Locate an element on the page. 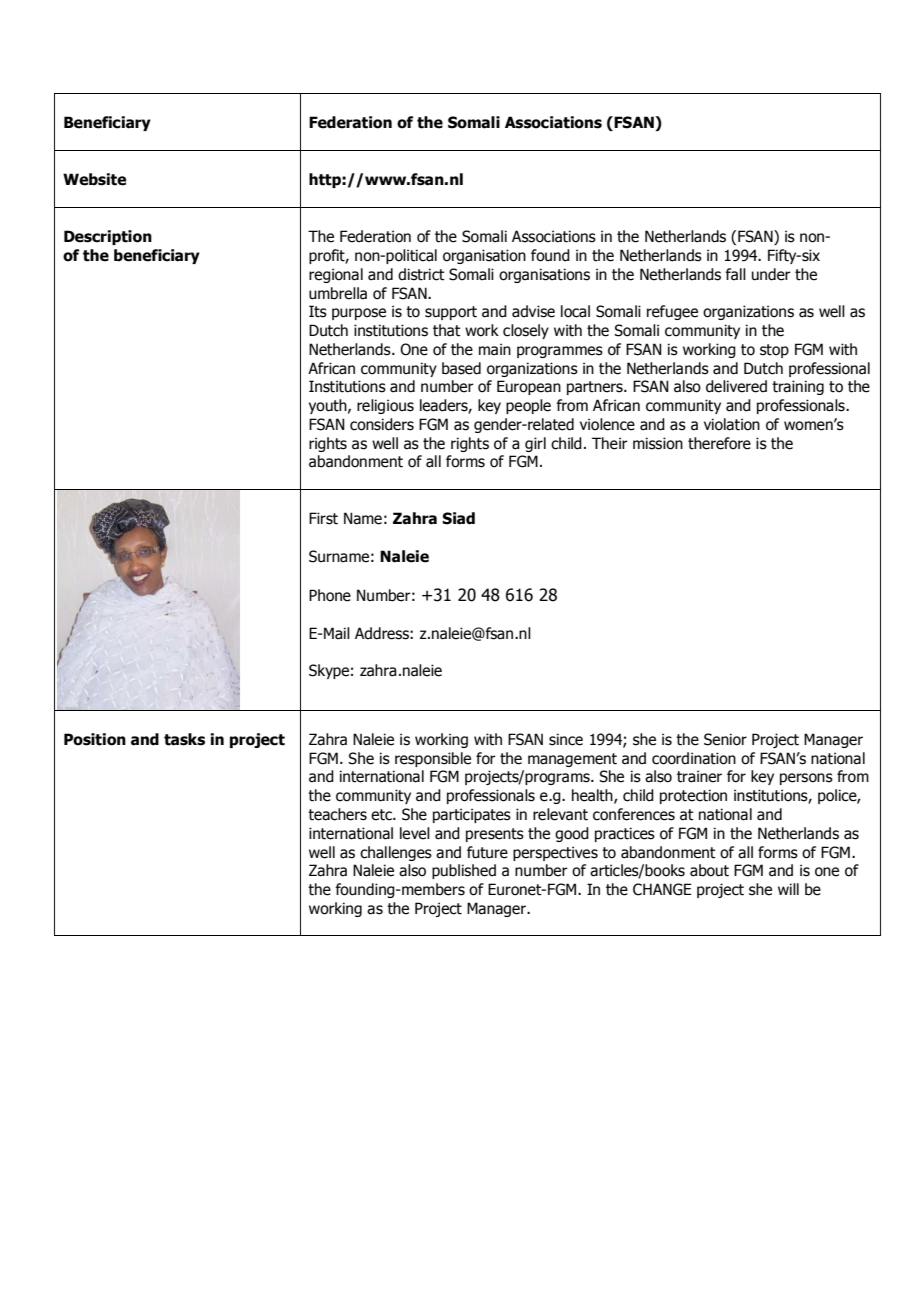  responsible is located at coordinates (433, 759).
